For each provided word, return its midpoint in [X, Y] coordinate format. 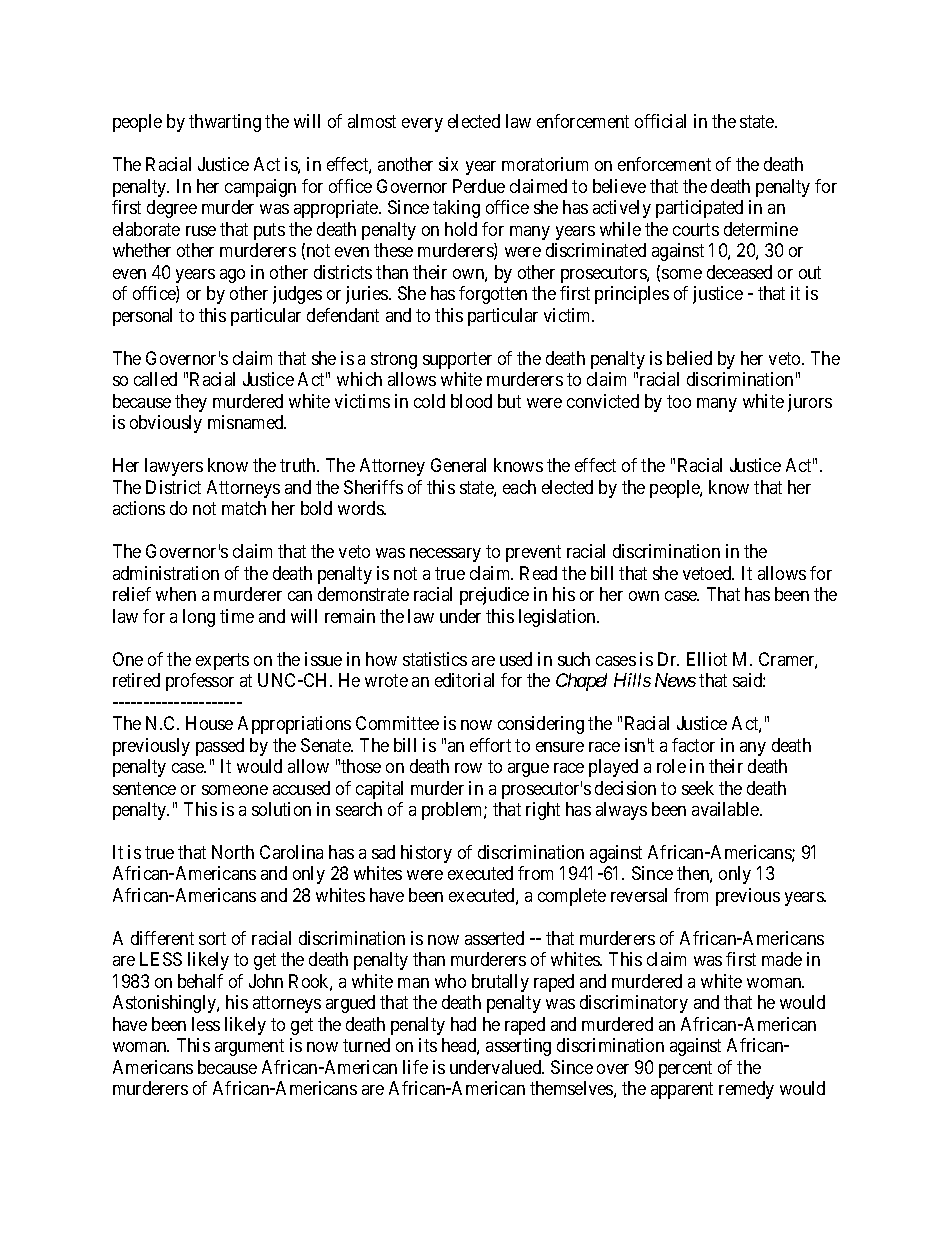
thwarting [225, 123]
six [448, 164]
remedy [746, 1090]
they [191, 403]
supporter [457, 360]
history [426, 854]
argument [249, 1048]
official [660, 121]
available [726, 809]
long [199, 618]
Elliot [707, 659]
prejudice [494, 596]
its [428, 1045]
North [233, 852]
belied [689, 358]
